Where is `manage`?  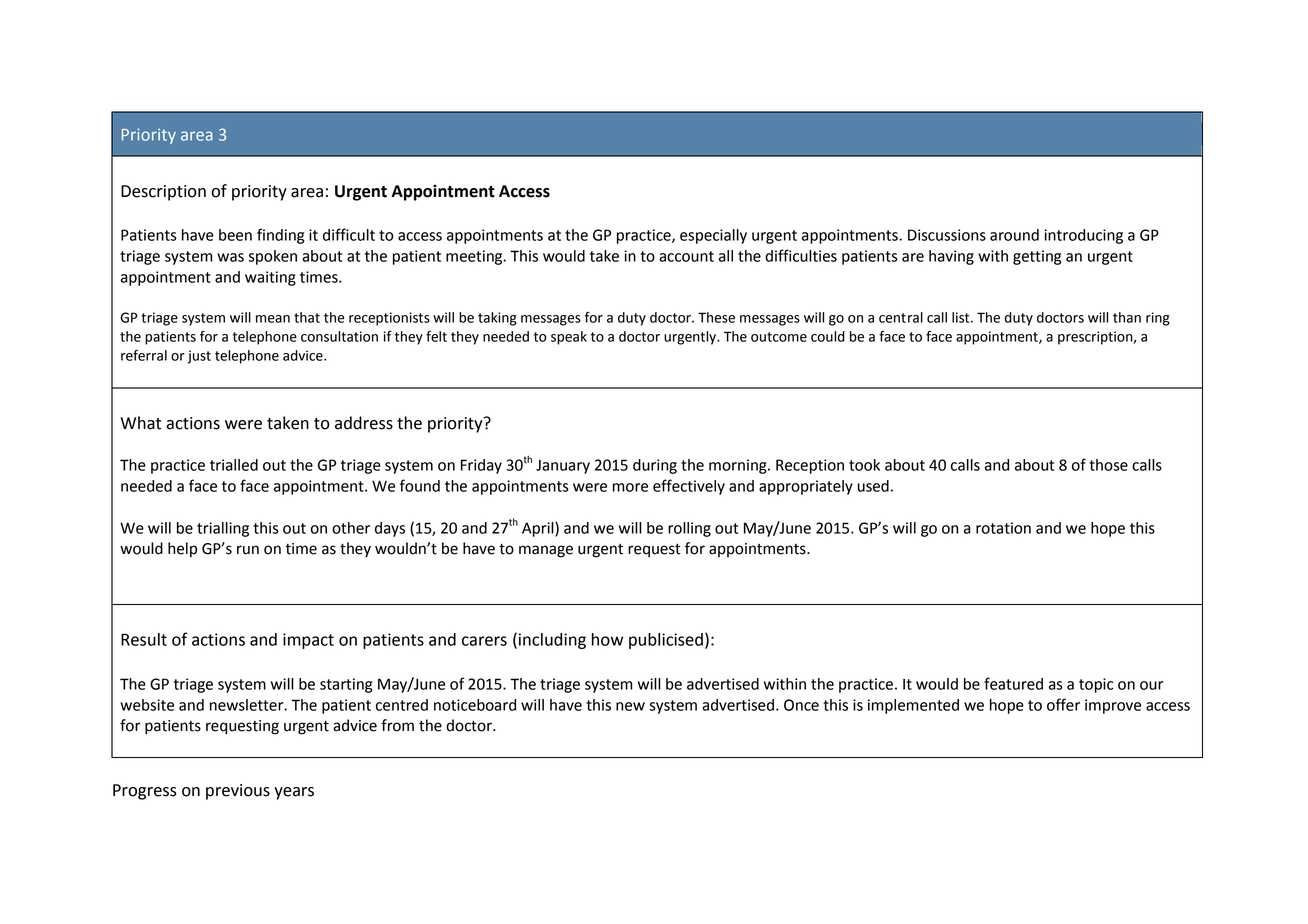 manage is located at coordinates (546, 551).
